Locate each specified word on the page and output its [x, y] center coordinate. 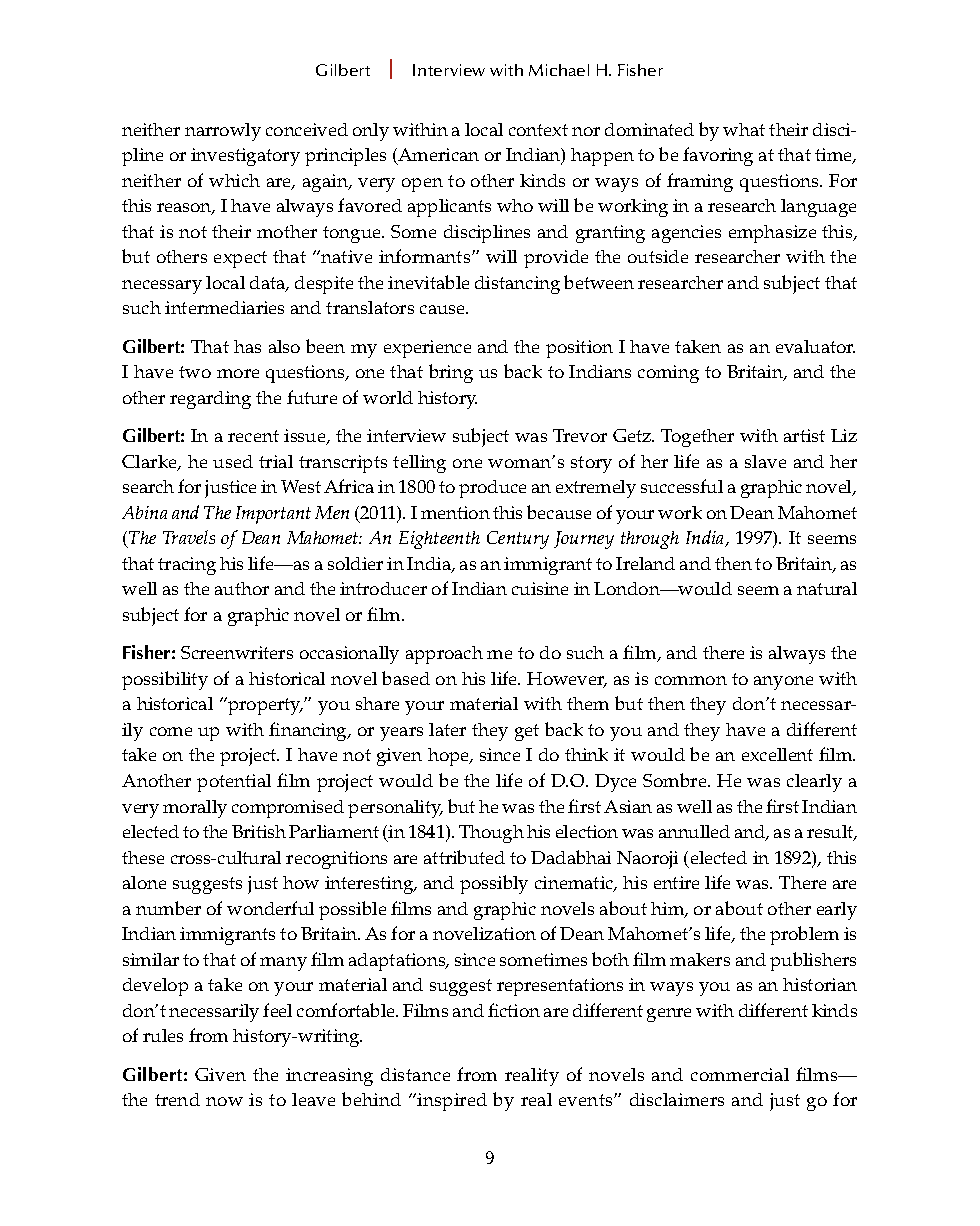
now [224, 1101]
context [538, 130]
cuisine [540, 588]
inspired [452, 1102]
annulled [694, 831]
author [242, 588]
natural [827, 588]
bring [451, 373]
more [238, 373]
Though [491, 834]
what [744, 129]
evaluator [815, 346]
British [259, 831]
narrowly [223, 132]
